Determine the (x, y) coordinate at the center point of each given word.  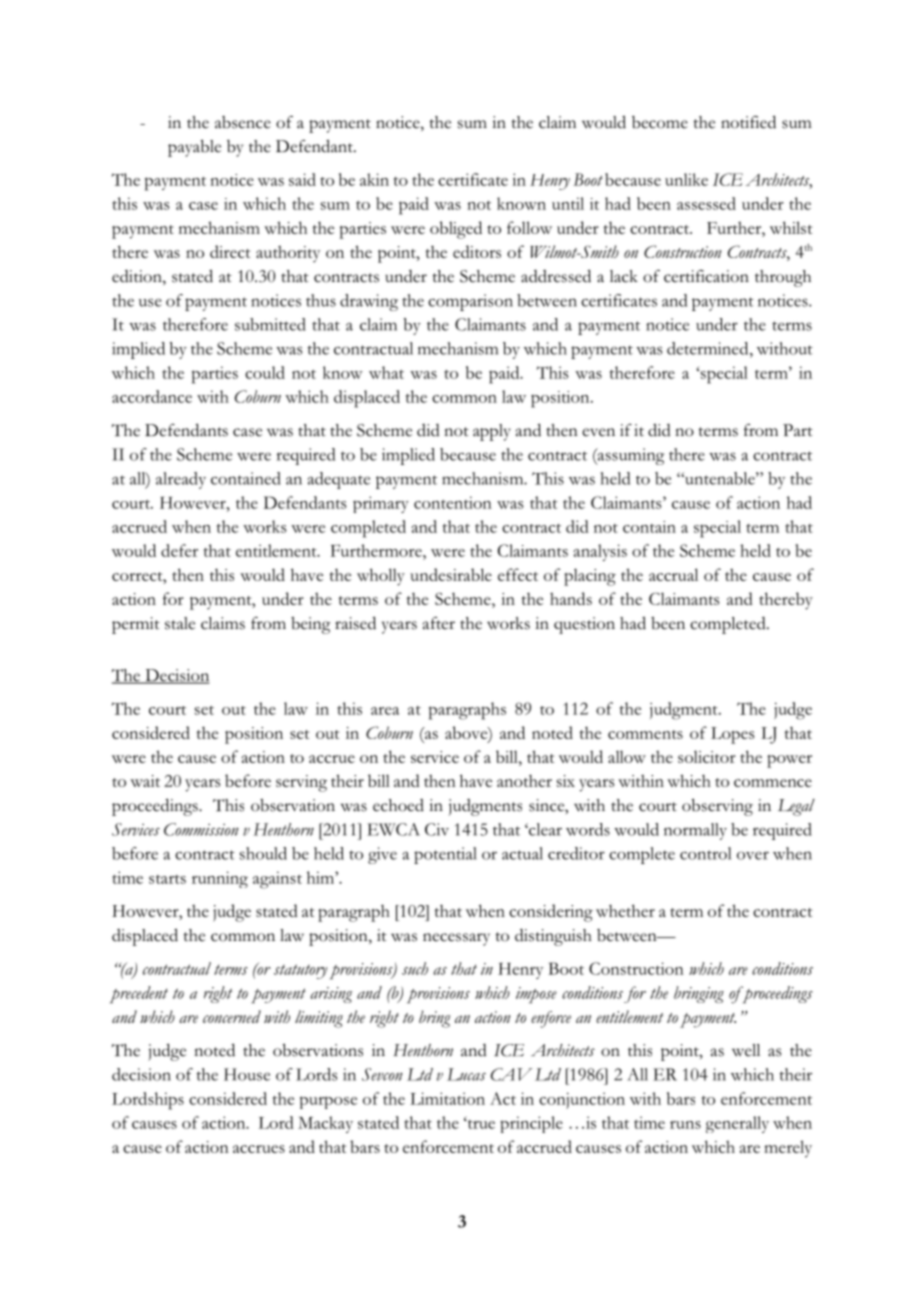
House (247, 1074)
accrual (673, 574)
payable (194, 148)
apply (492, 432)
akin (374, 179)
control (705, 853)
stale (180, 623)
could (265, 372)
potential (445, 855)
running (220, 879)
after (439, 623)
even (598, 432)
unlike (686, 179)
